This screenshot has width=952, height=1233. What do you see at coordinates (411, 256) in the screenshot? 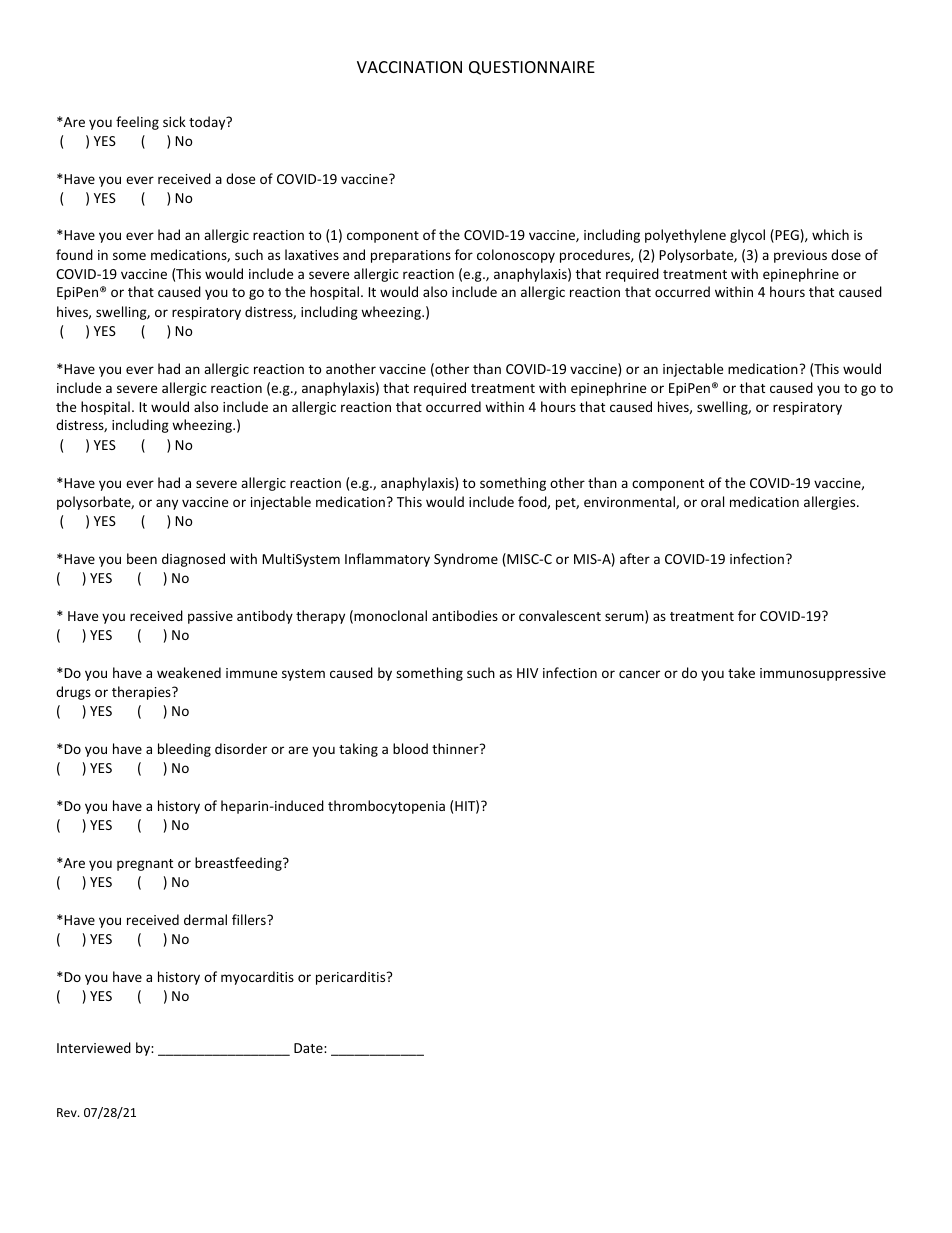
I see `preparations` at bounding box center [411, 256].
